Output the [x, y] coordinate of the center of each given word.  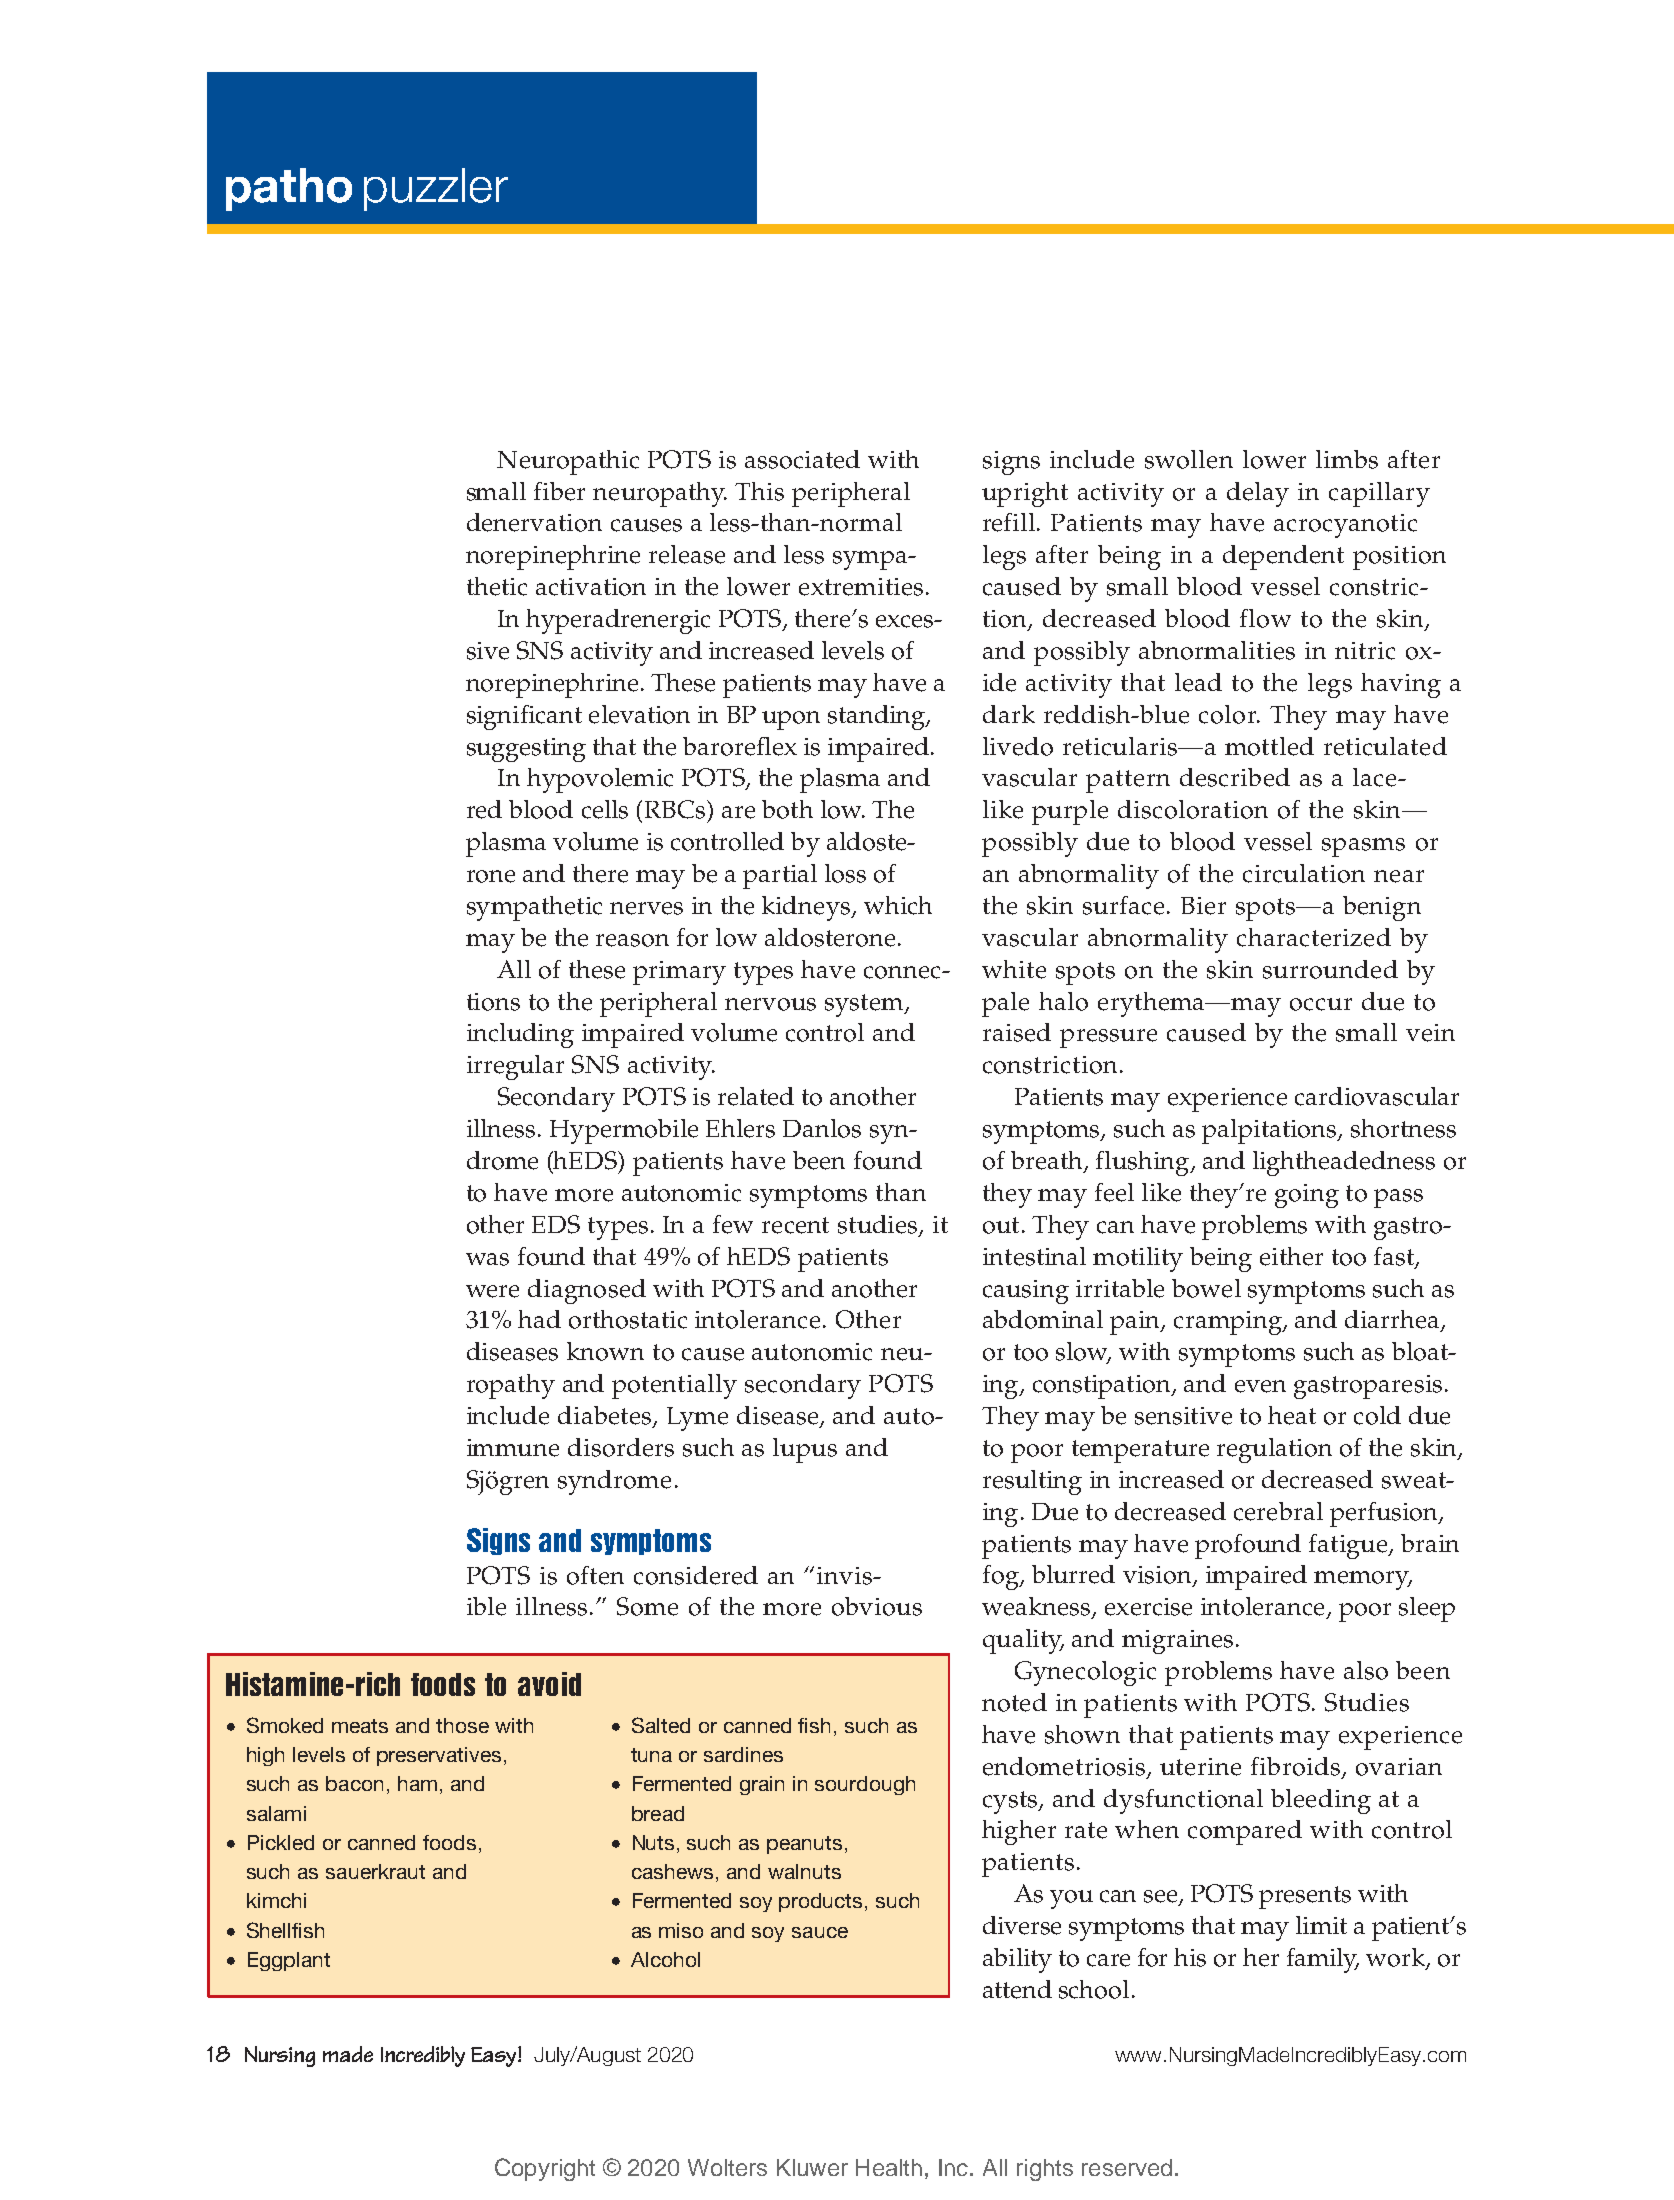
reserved [1127, 2167]
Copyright [545, 2169]
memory [1363, 1580]
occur [1321, 1004]
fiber [559, 491]
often [595, 1575]
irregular [515, 1067]
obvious [877, 1606]
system [865, 1005]
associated [802, 459]
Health [889, 2167]
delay [1258, 494]
